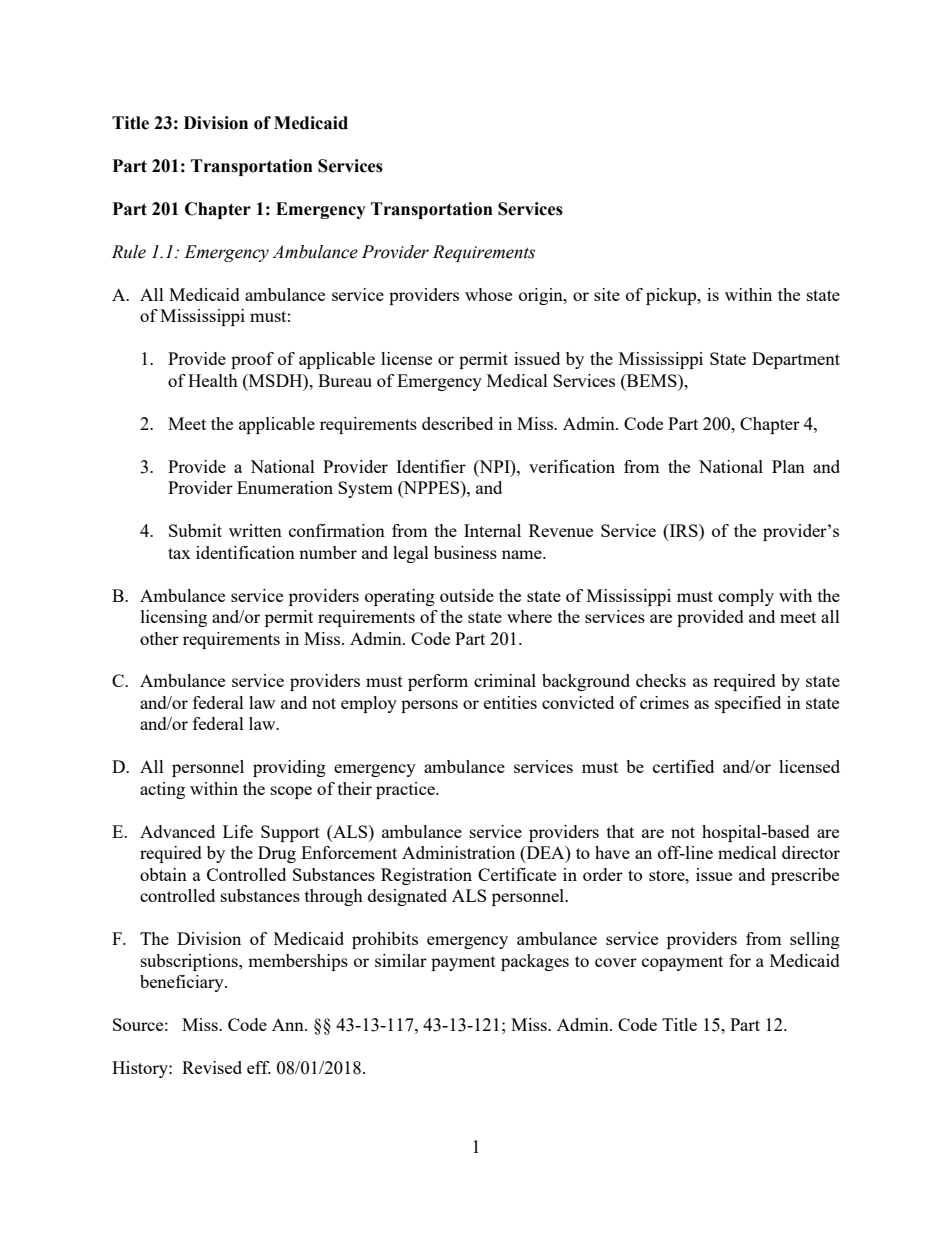 The image size is (952, 1233). What do you see at coordinates (788, 466) in the screenshot?
I see `Plan` at bounding box center [788, 466].
